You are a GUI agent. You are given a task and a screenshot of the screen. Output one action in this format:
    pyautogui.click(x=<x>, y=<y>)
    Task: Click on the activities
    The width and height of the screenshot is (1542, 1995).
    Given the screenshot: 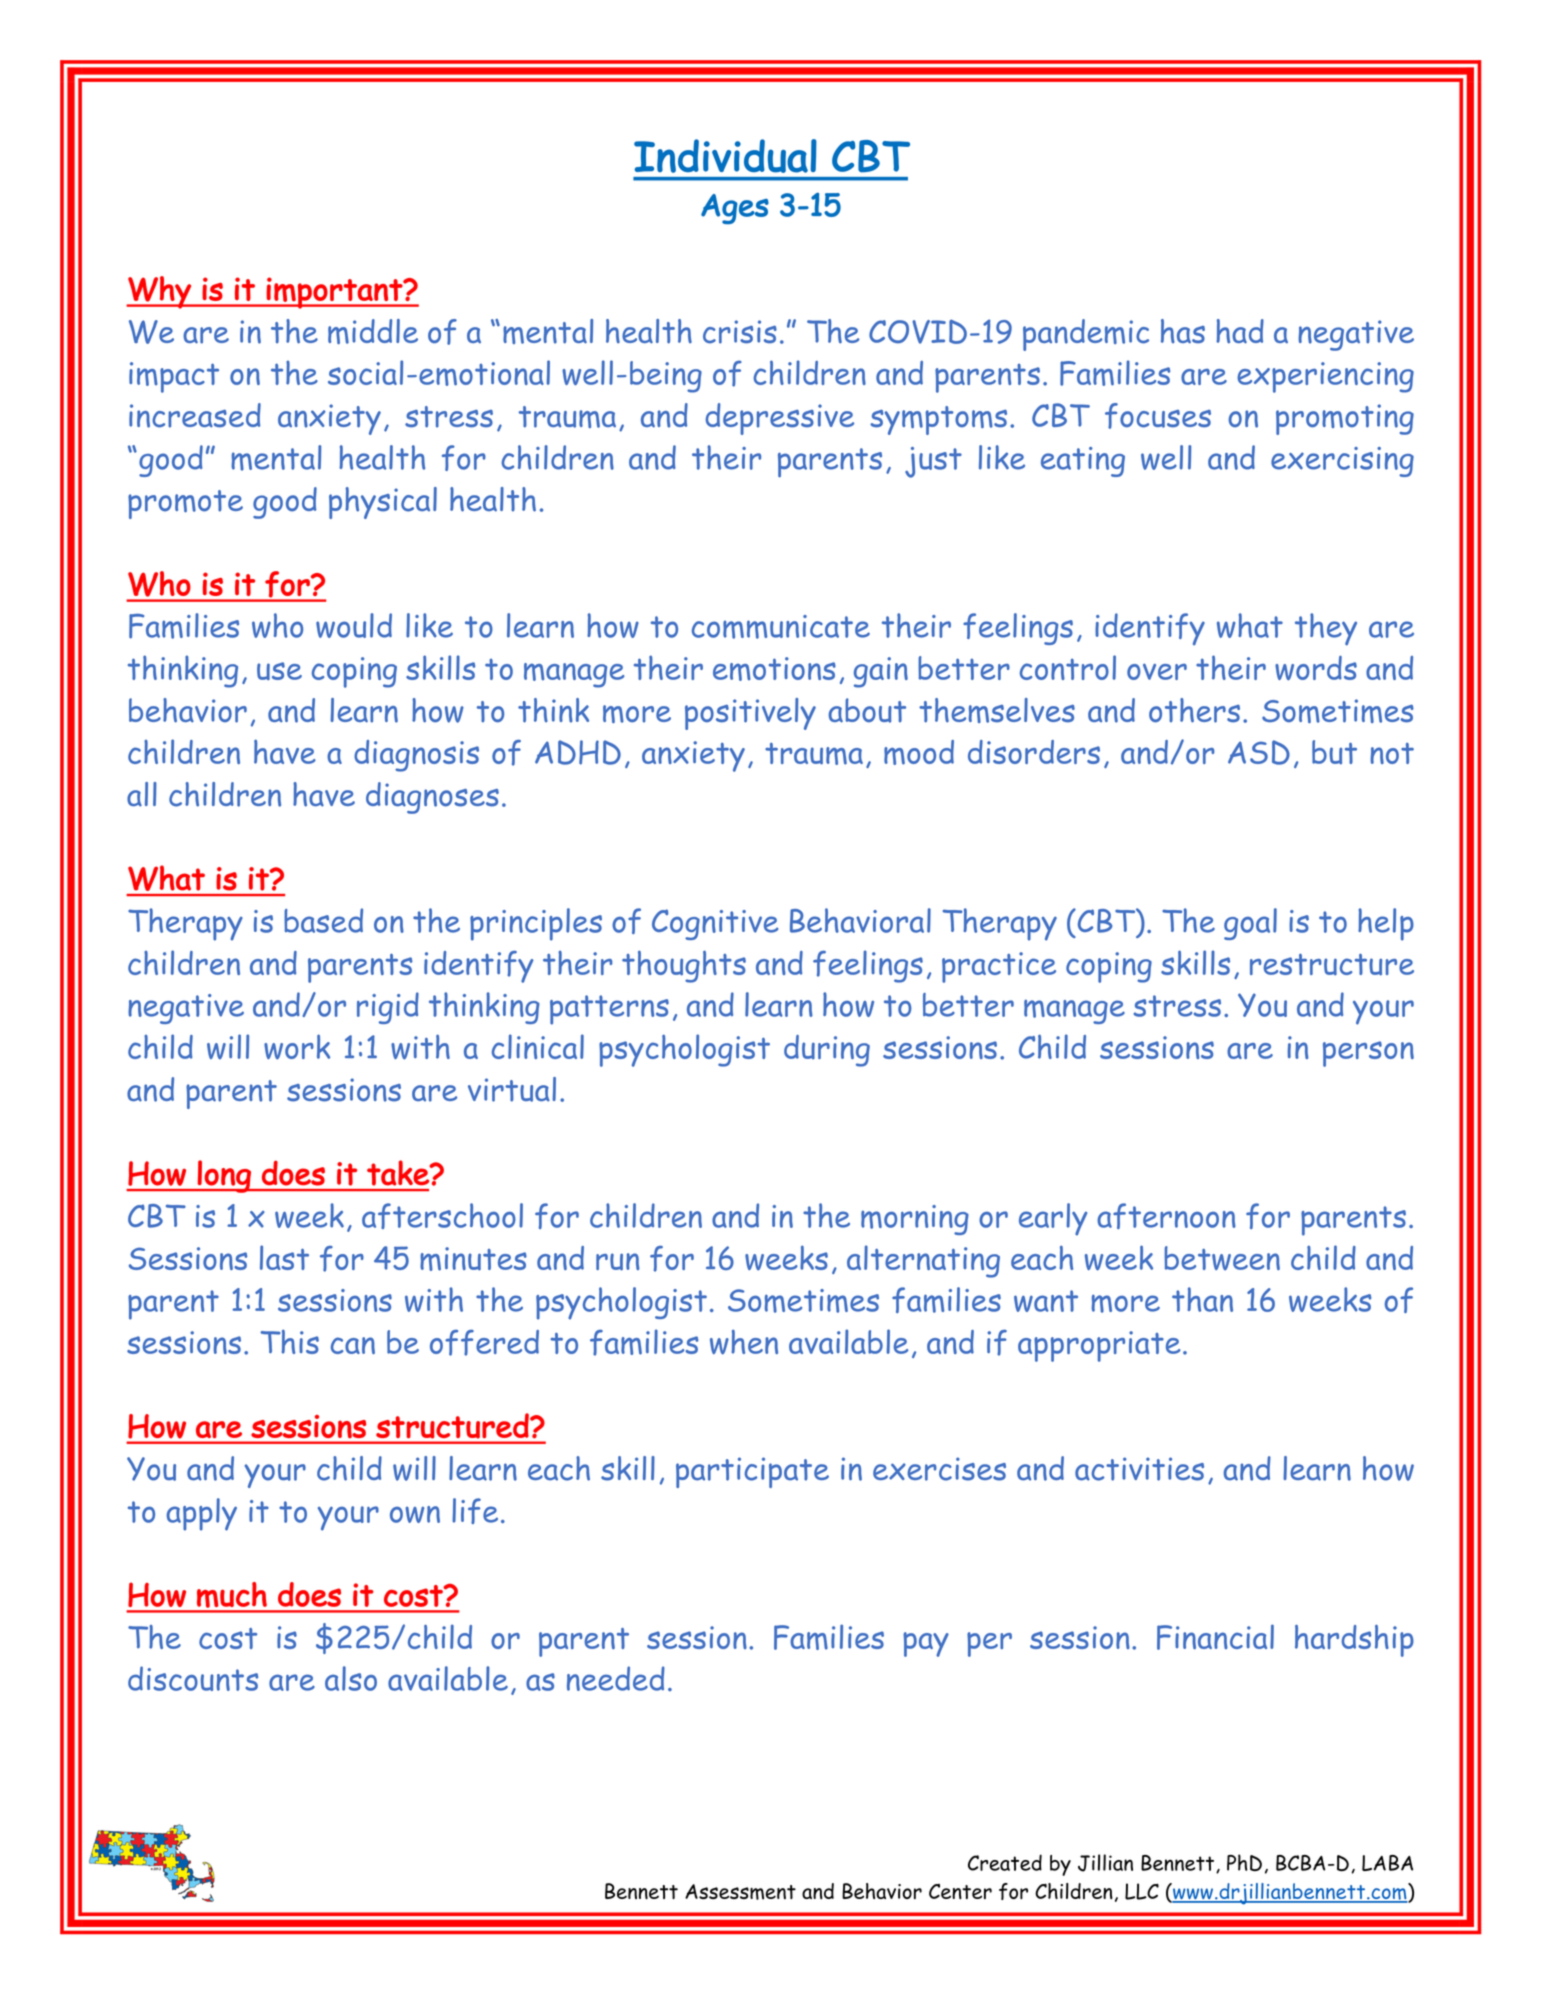 What is the action you would take?
    pyautogui.click(x=1139, y=1469)
